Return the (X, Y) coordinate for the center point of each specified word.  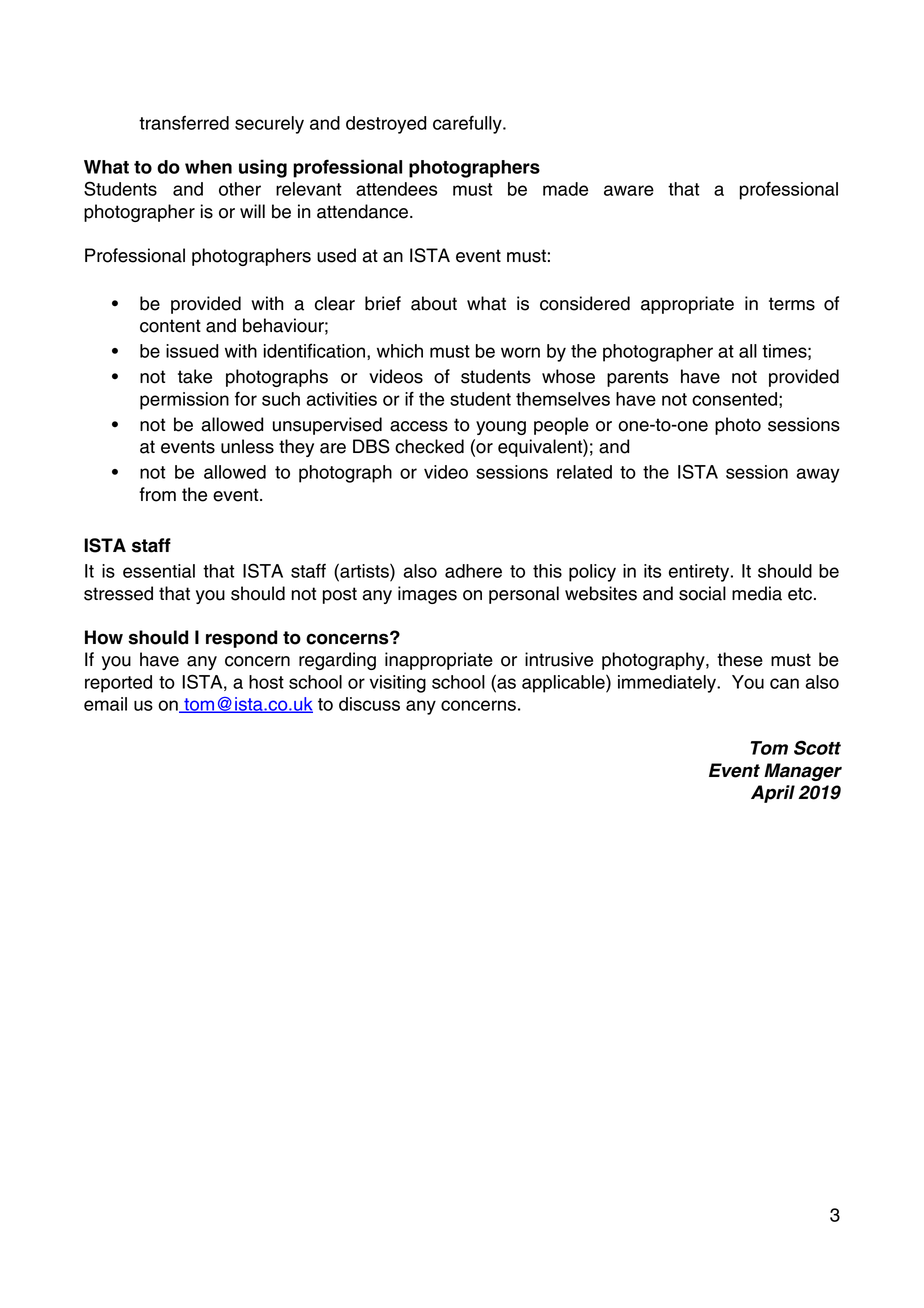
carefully (468, 124)
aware (629, 190)
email (105, 704)
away (818, 475)
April (773, 794)
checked (429, 446)
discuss (369, 704)
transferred (184, 123)
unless (247, 446)
